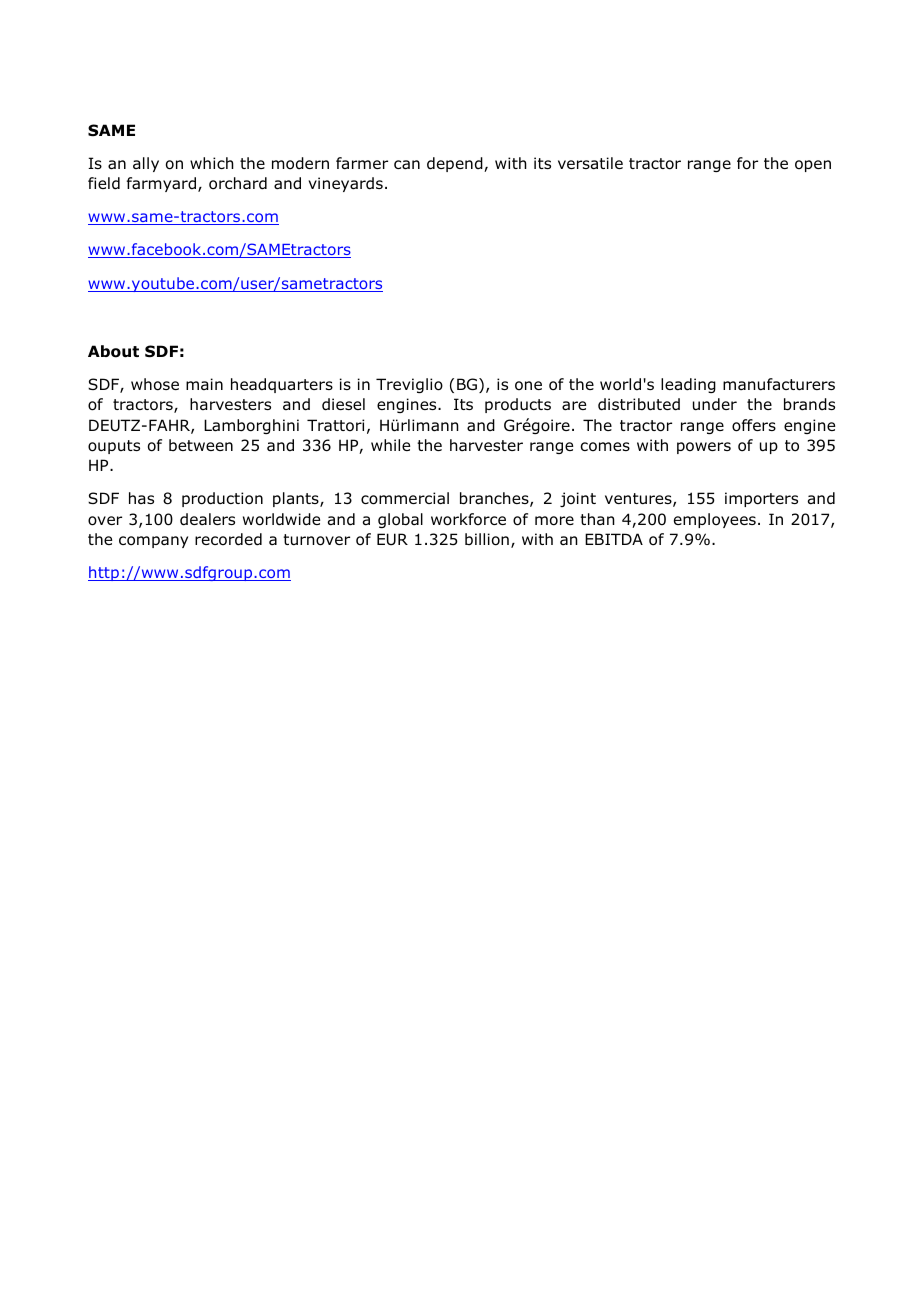  What do you see at coordinates (207, 519) in the screenshot?
I see `dealers` at bounding box center [207, 519].
